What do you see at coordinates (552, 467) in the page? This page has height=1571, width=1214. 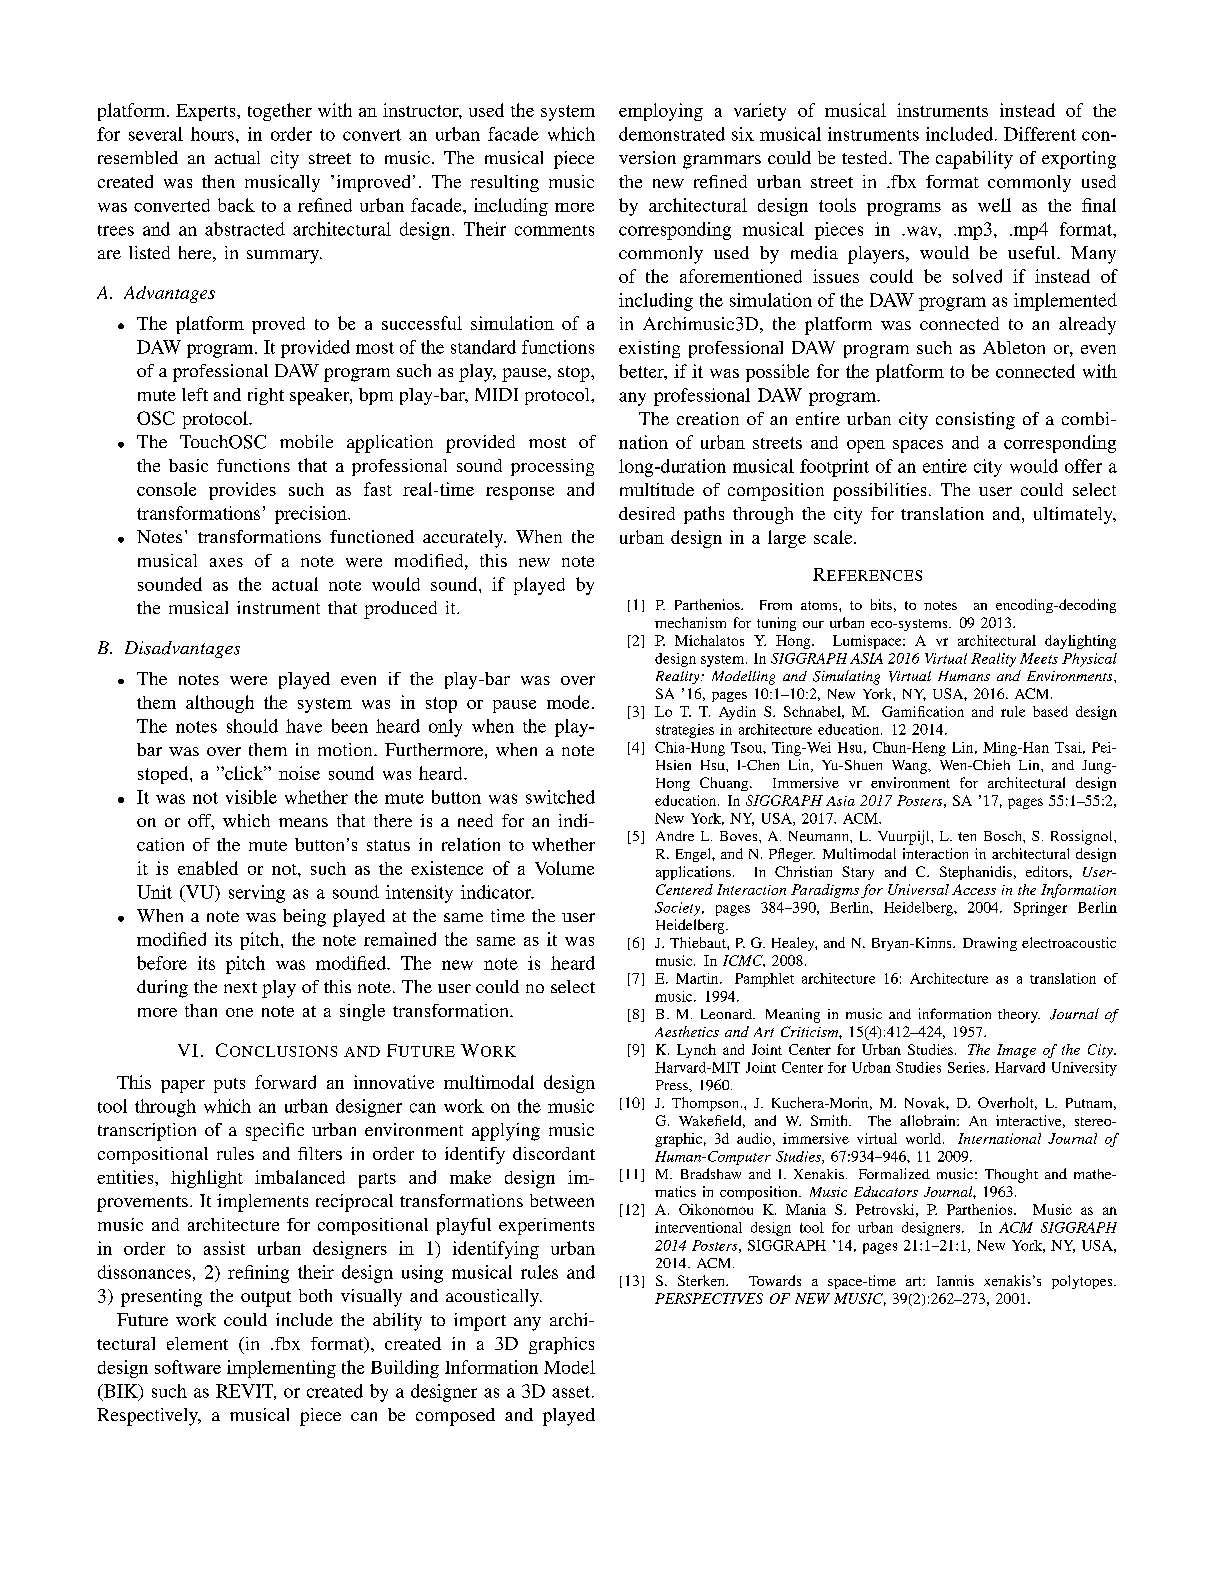 I see `processing` at bounding box center [552, 467].
